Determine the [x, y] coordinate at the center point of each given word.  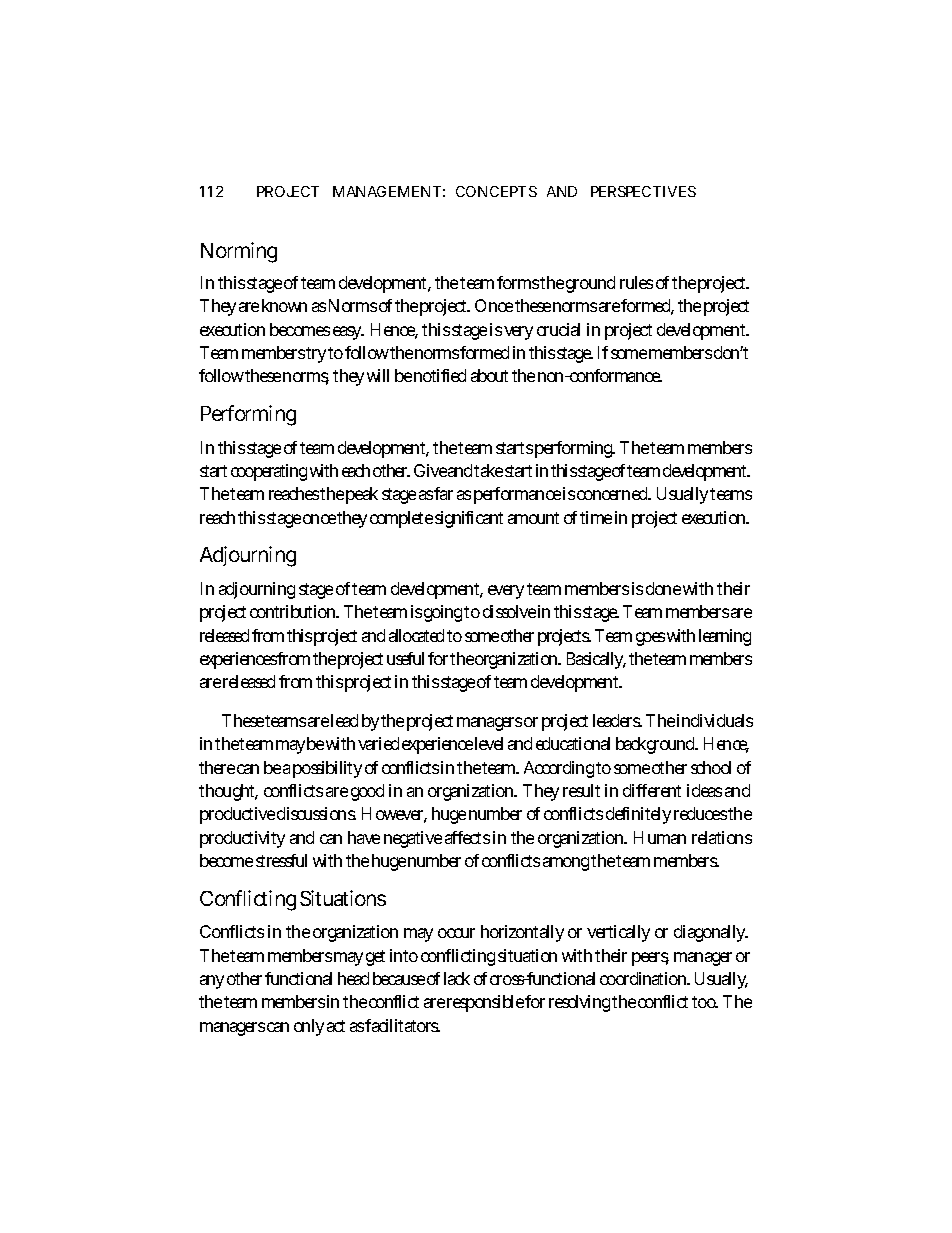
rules [636, 282]
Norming [239, 252]
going [443, 613]
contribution [293, 611]
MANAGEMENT [387, 191]
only [309, 1027]
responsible [485, 1003]
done [663, 588]
